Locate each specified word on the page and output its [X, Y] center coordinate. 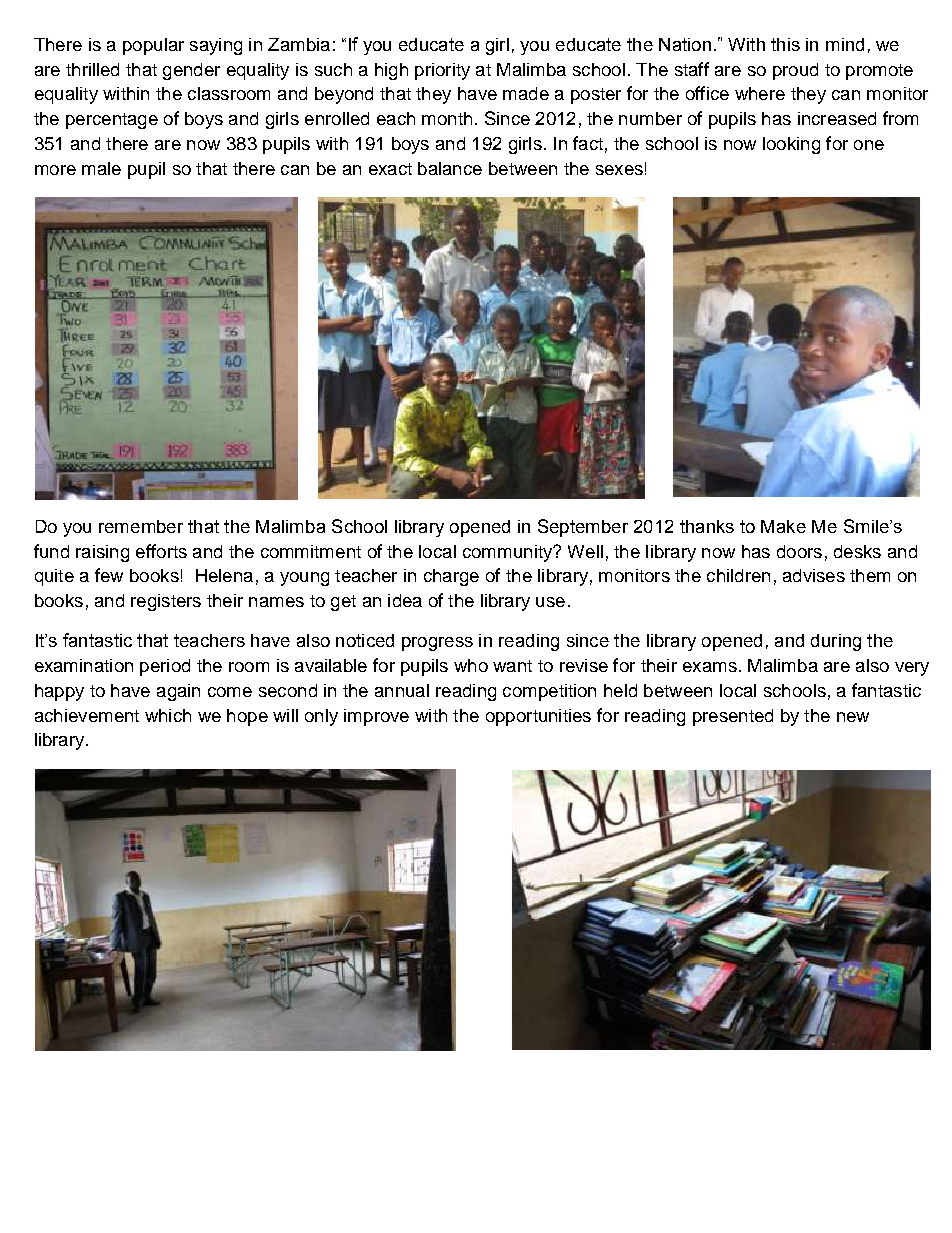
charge [451, 577]
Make [783, 526]
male [101, 168]
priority [442, 71]
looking [791, 145]
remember [141, 526]
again [178, 692]
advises [814, 575]
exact [390, 169]
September [583, 528]
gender [191, 71]
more [55, 170]
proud [795, 71]
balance [450, 168]
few [109, 575]
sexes [619, 170]
